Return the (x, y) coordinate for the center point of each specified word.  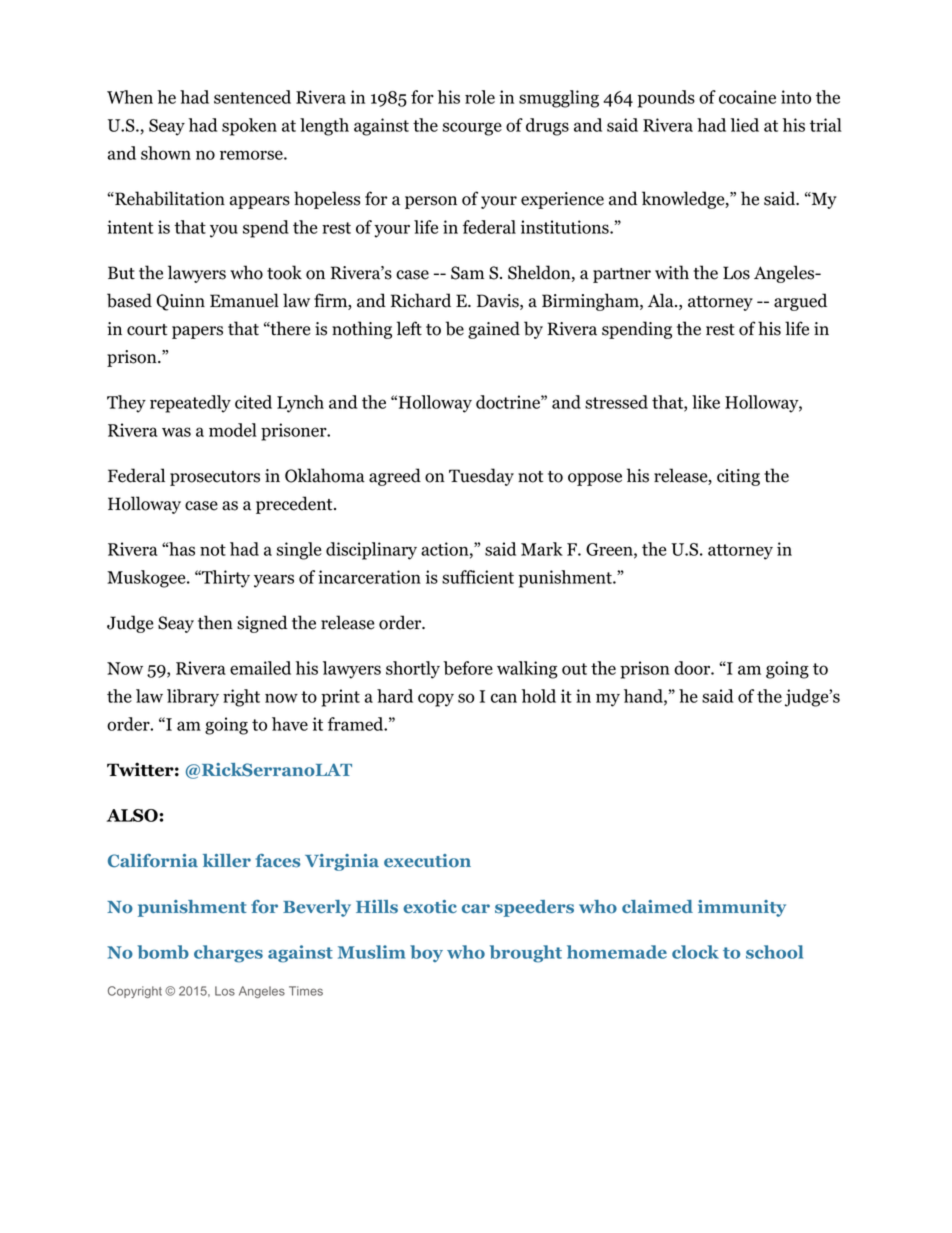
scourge (472, 129)
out (574, 669)
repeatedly (190, 404)
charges (228, 954)
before (468, 668)
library (193, 698)
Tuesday (481, 477)
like (706, 402)
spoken (249, 127)
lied (744, 125)
